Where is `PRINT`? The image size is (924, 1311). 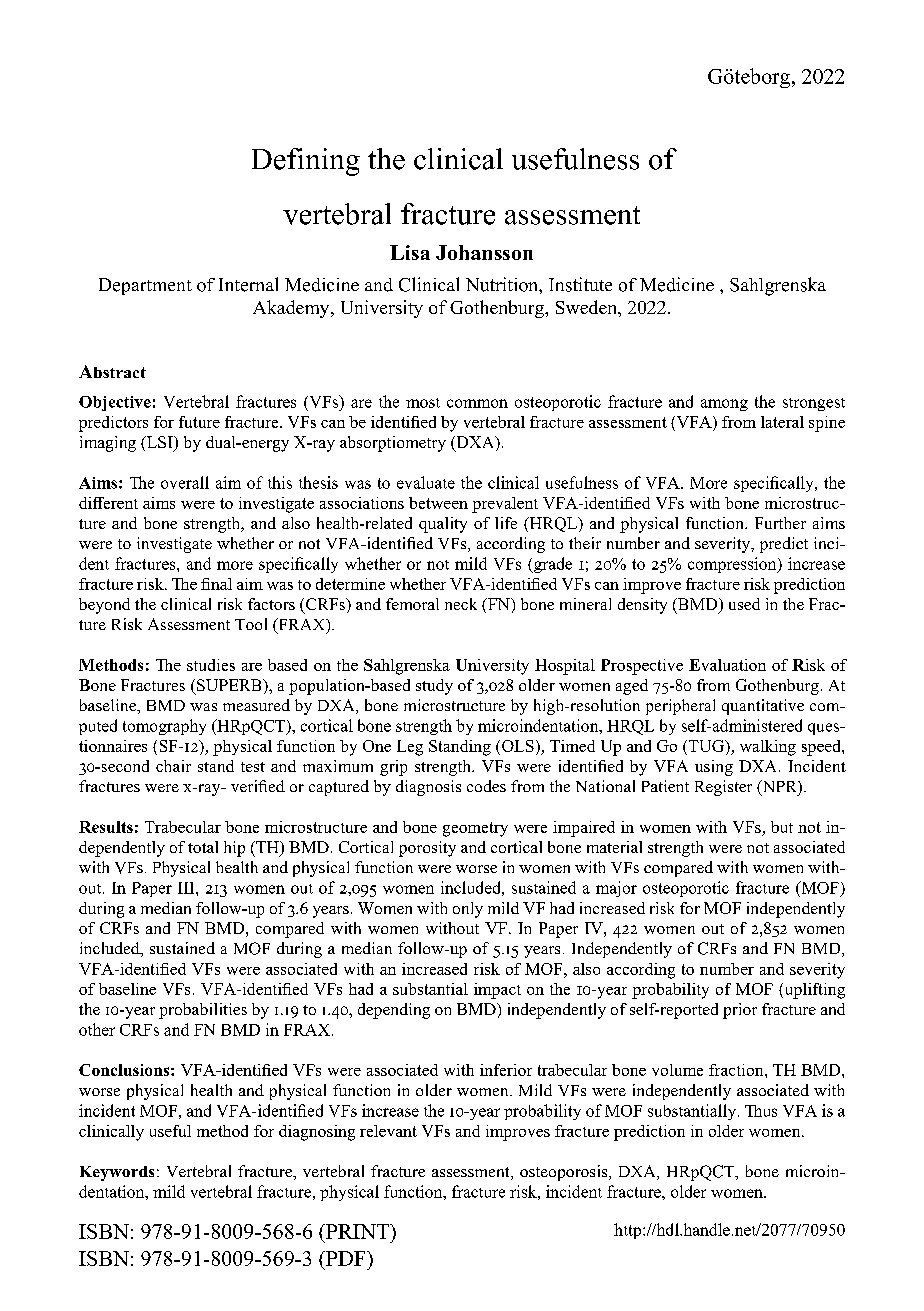 PRINT is located at coordinates (357, 1231).
